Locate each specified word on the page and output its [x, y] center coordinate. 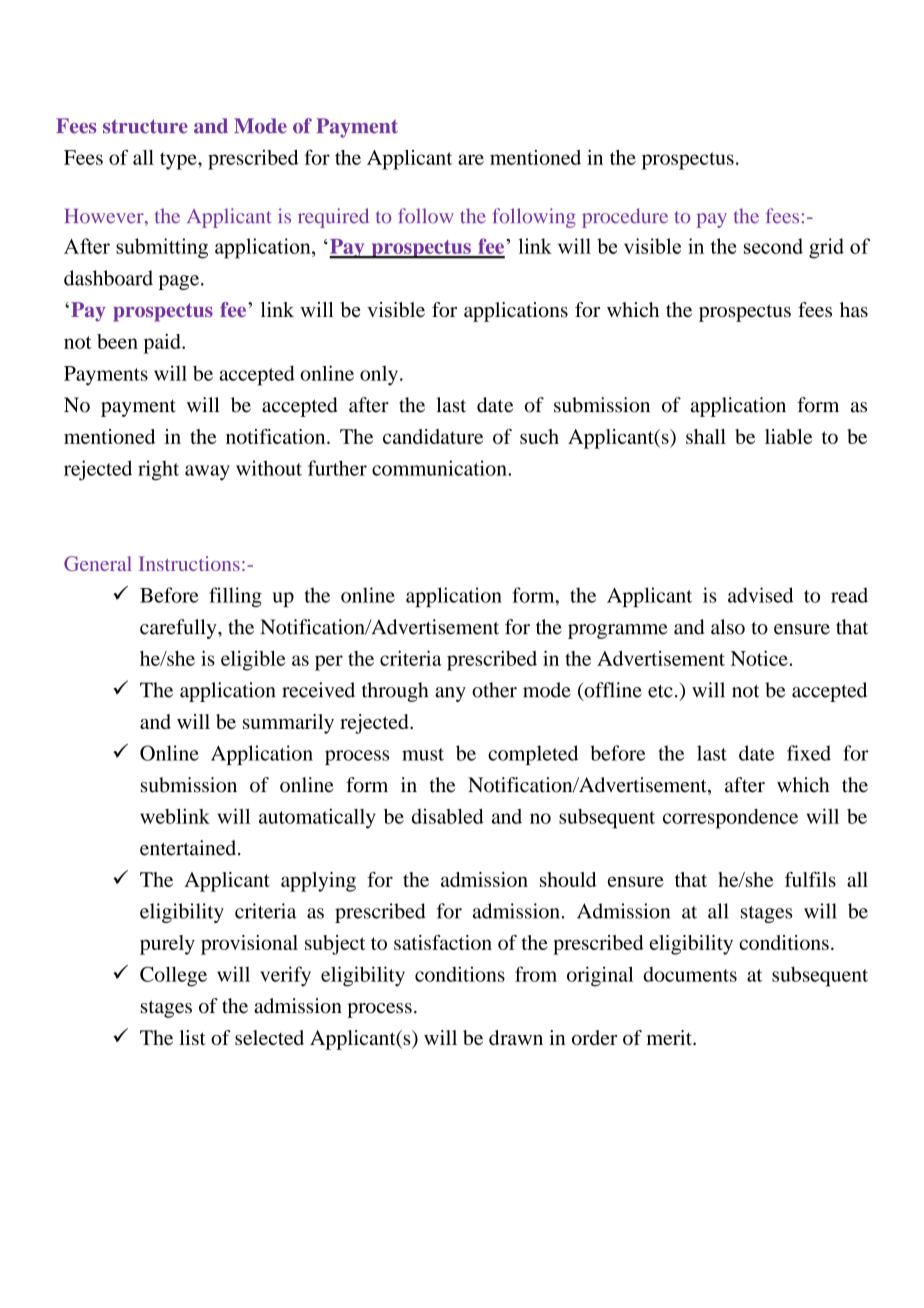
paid [163, 344]
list [192, 1037]
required [333, 218]
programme [617, 631]
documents [690, 974]
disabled [448, 816]
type [179, 161]
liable [788, 436]
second [773, 246]
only [379, 376]
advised [761, 595]
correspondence [730, 819]
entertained [189, 848]
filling [235, 597]
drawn [516, 1037]
